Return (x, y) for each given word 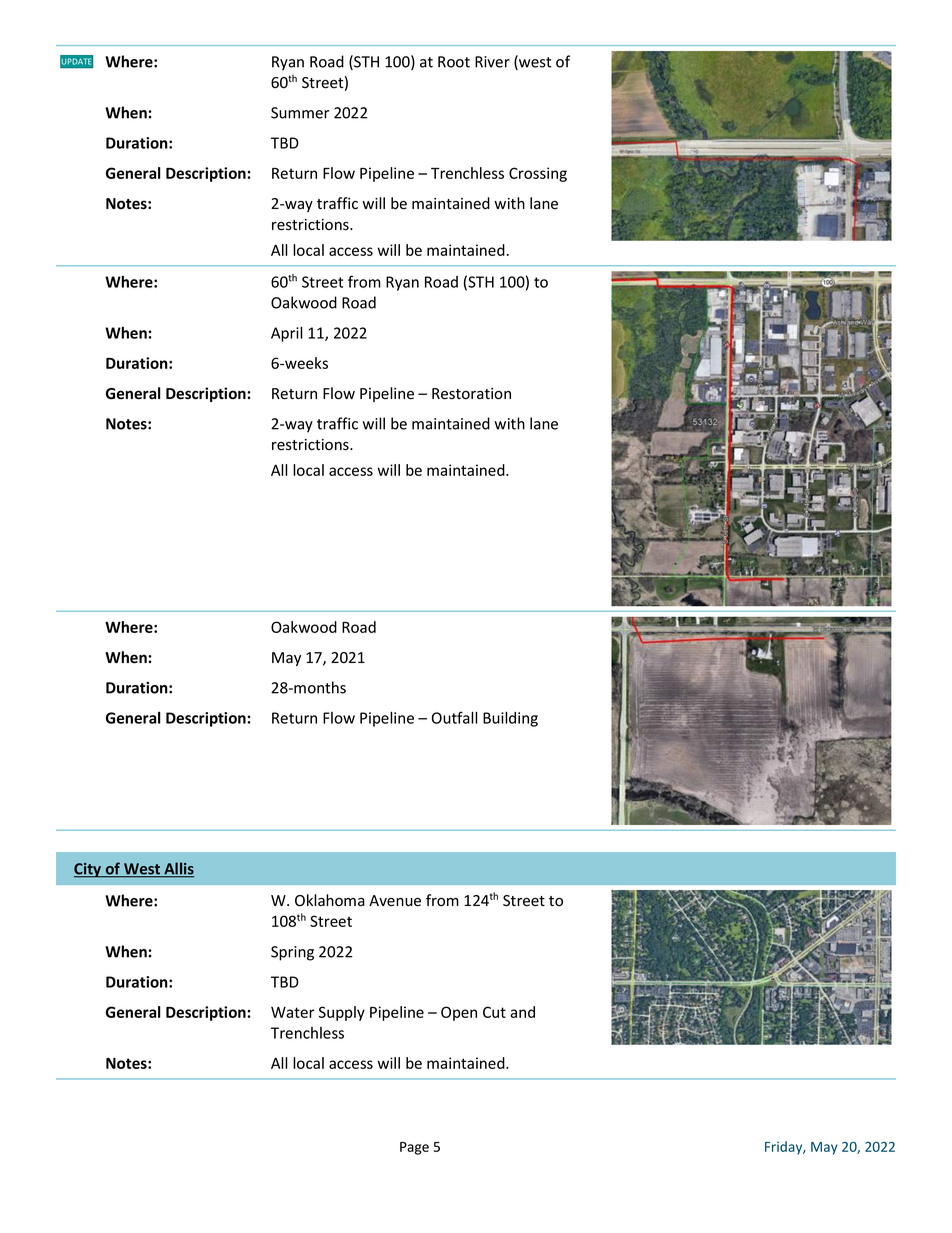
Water (293, 1012)
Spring (292, 953)
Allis (178, 869)
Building (510, 719)
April (287, 334)
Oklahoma (330, 900)
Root (454, 62)
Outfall (455, 717)
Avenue (395, 901)
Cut (494, 1012)
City (89, 870)
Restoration (471, 394)
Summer (300, 113)
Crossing (538, 174)
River (492, 62)
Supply (342, 1013)
